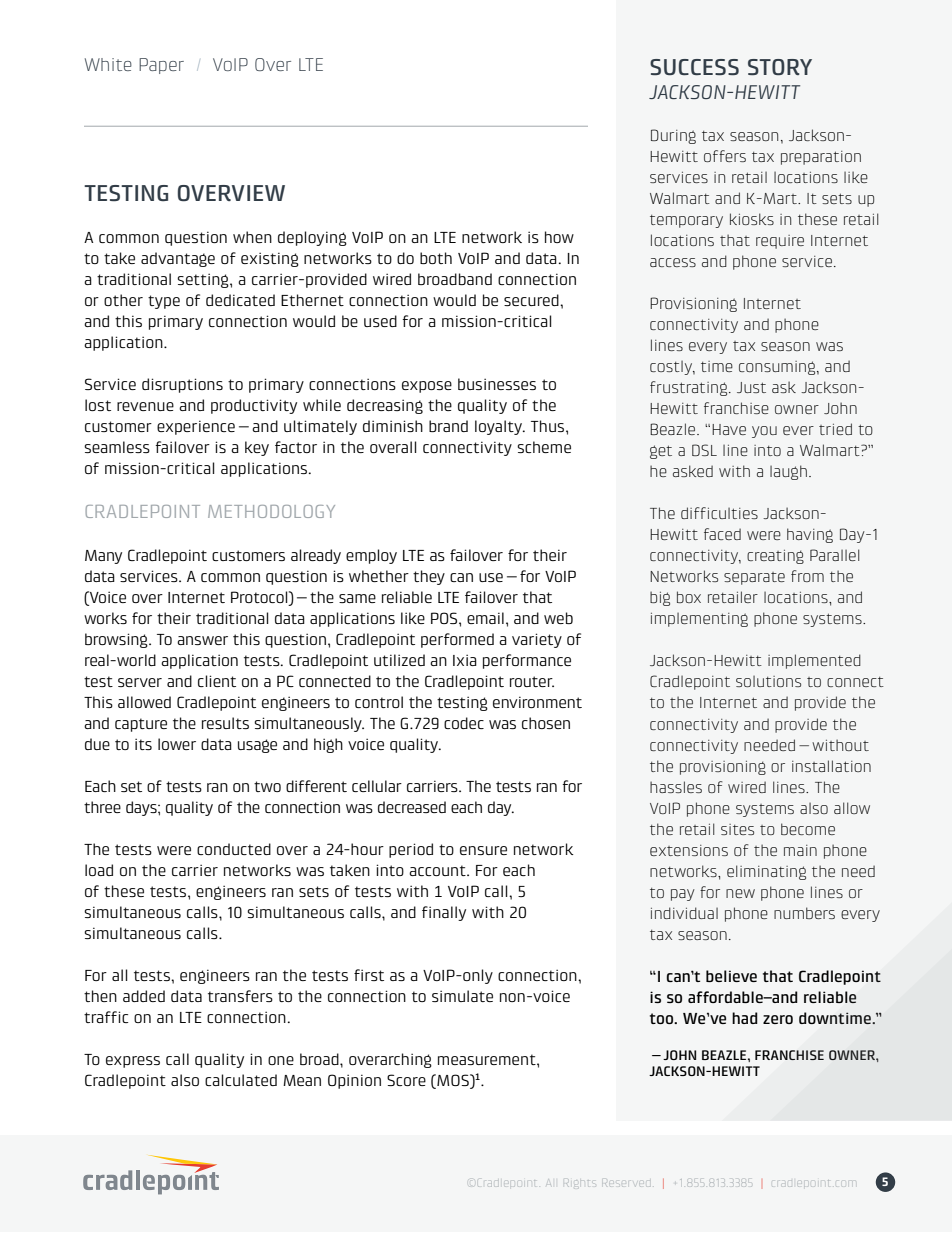  I want to click on decreased, so click(412, 807).
